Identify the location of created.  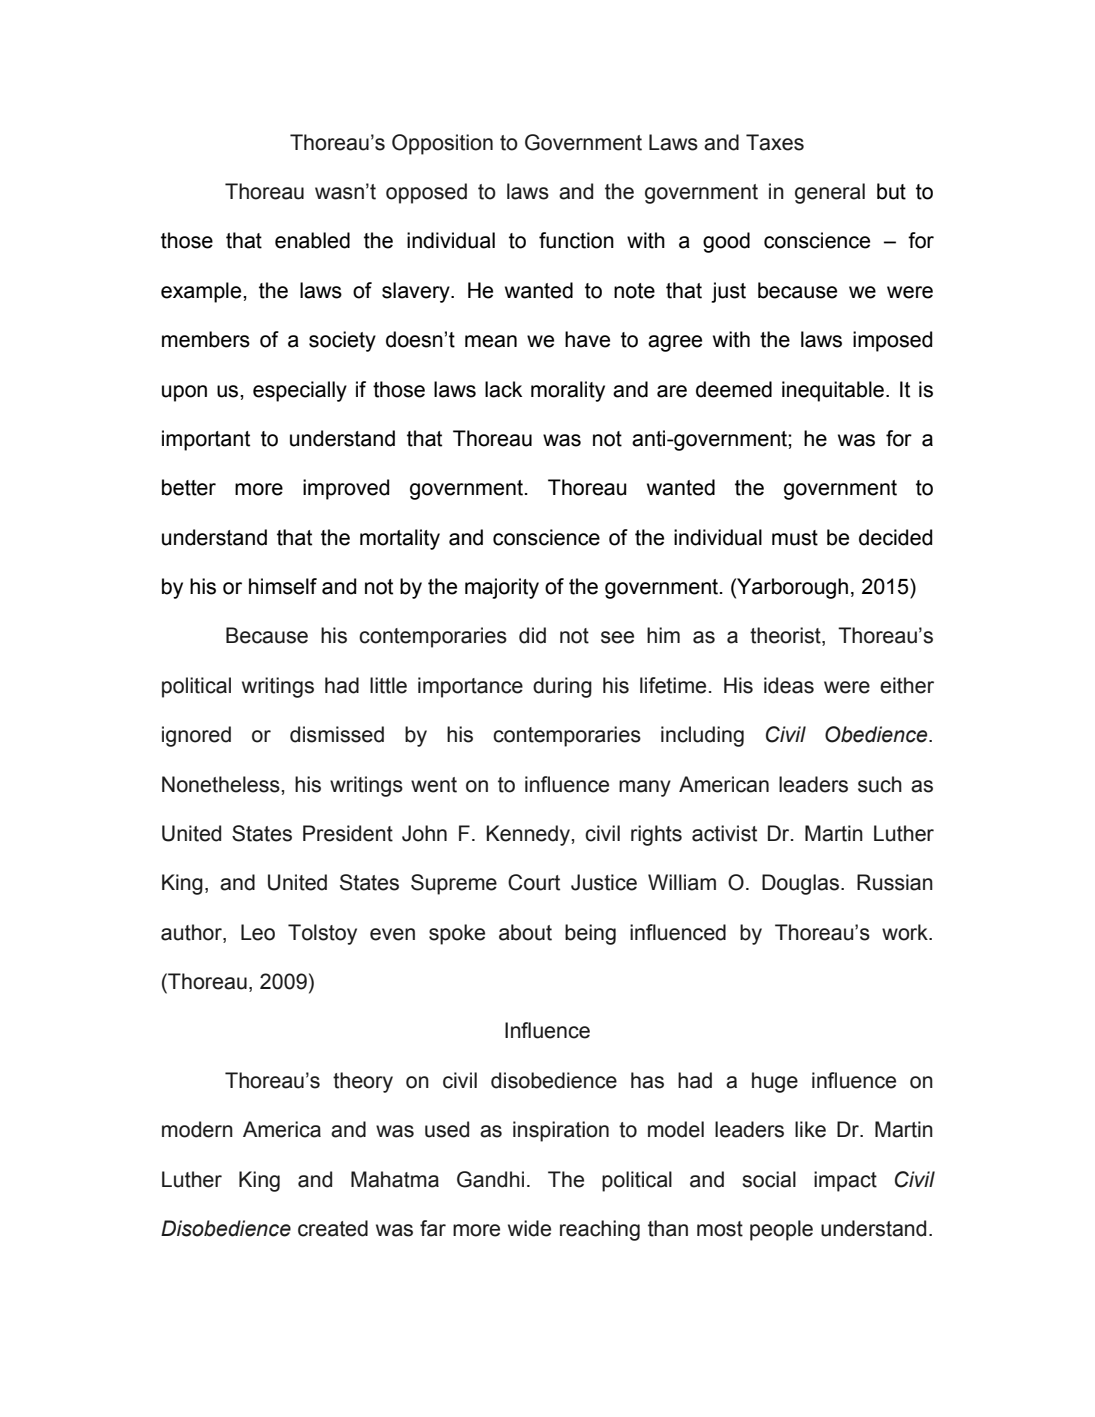
(333, 1228).
